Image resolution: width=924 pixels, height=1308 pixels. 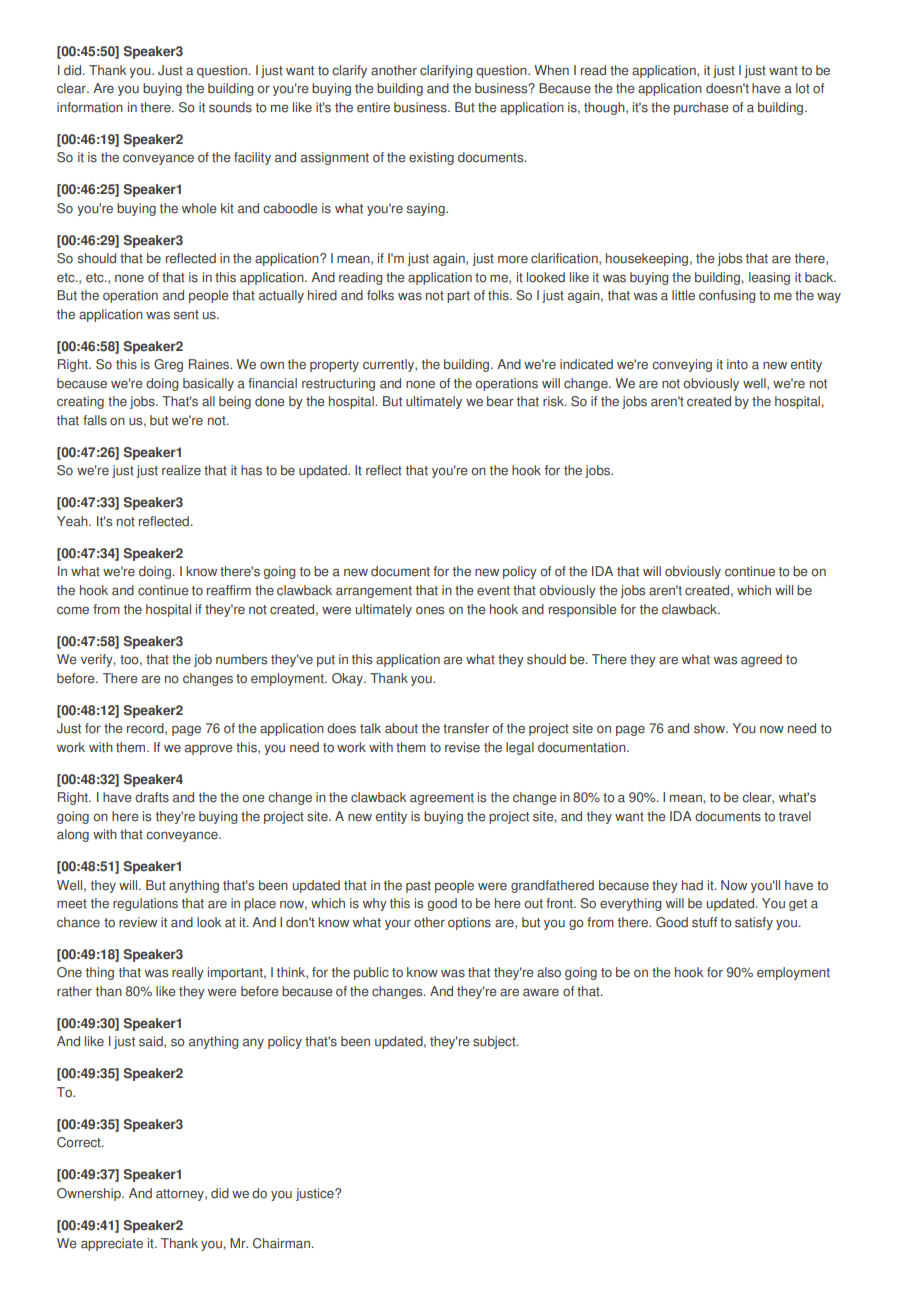 What do you see at coordinates (230, 107) in the screenshot?
I see `sounds` at bounding box center [230, 107].
